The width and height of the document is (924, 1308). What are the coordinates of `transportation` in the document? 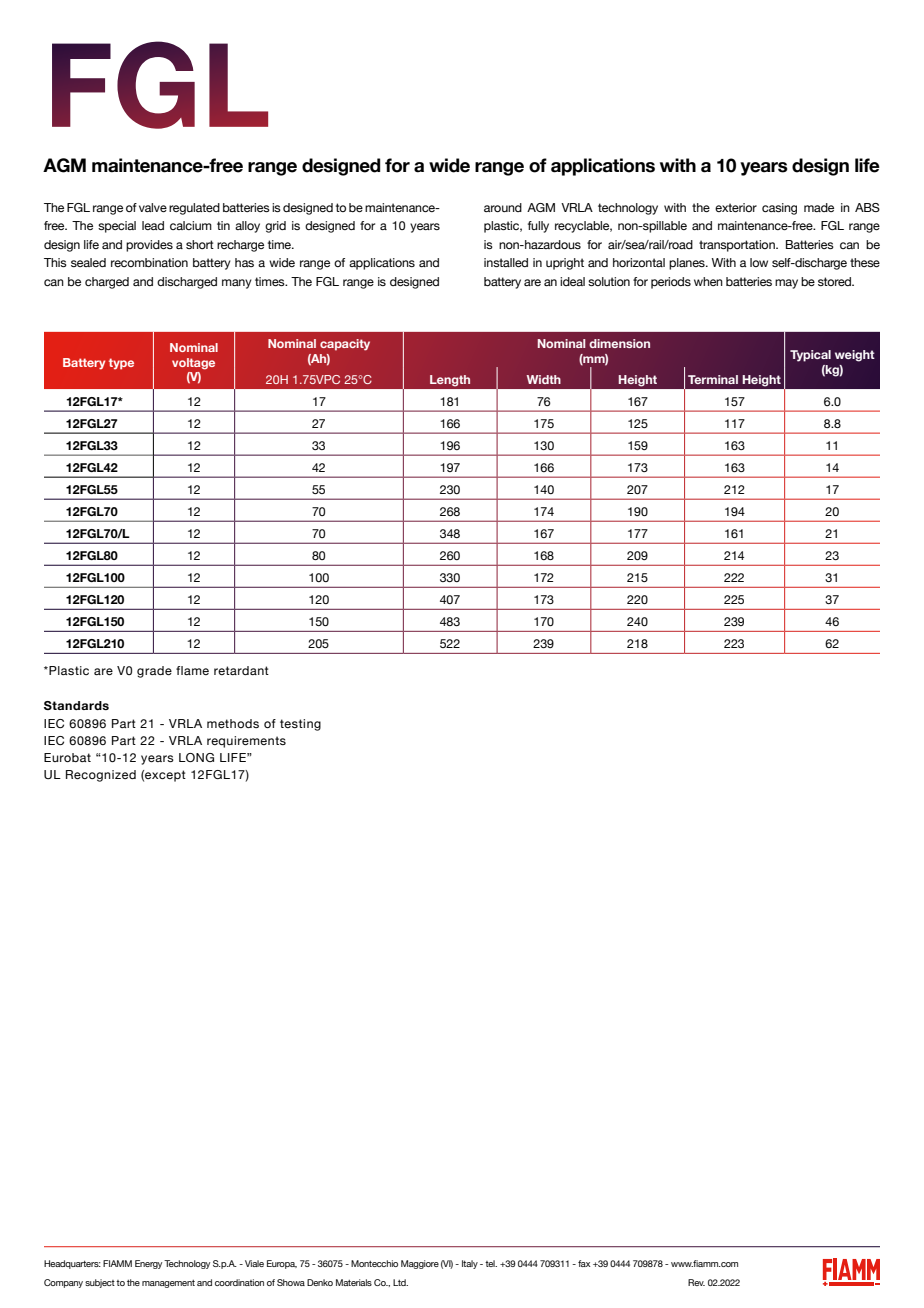 It's located at (738, 246).
